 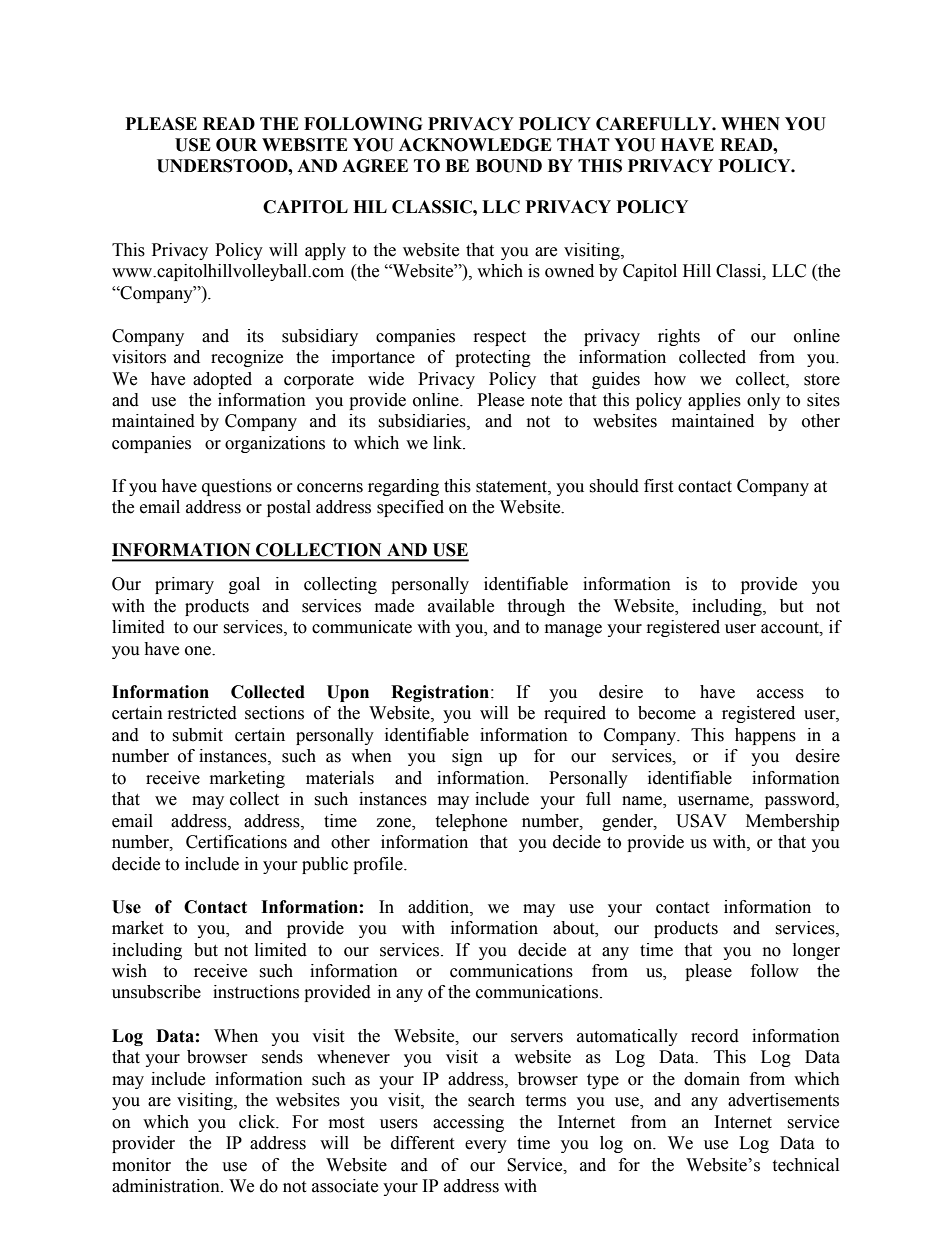 I want to click on first, so click(x=658, y=486).
